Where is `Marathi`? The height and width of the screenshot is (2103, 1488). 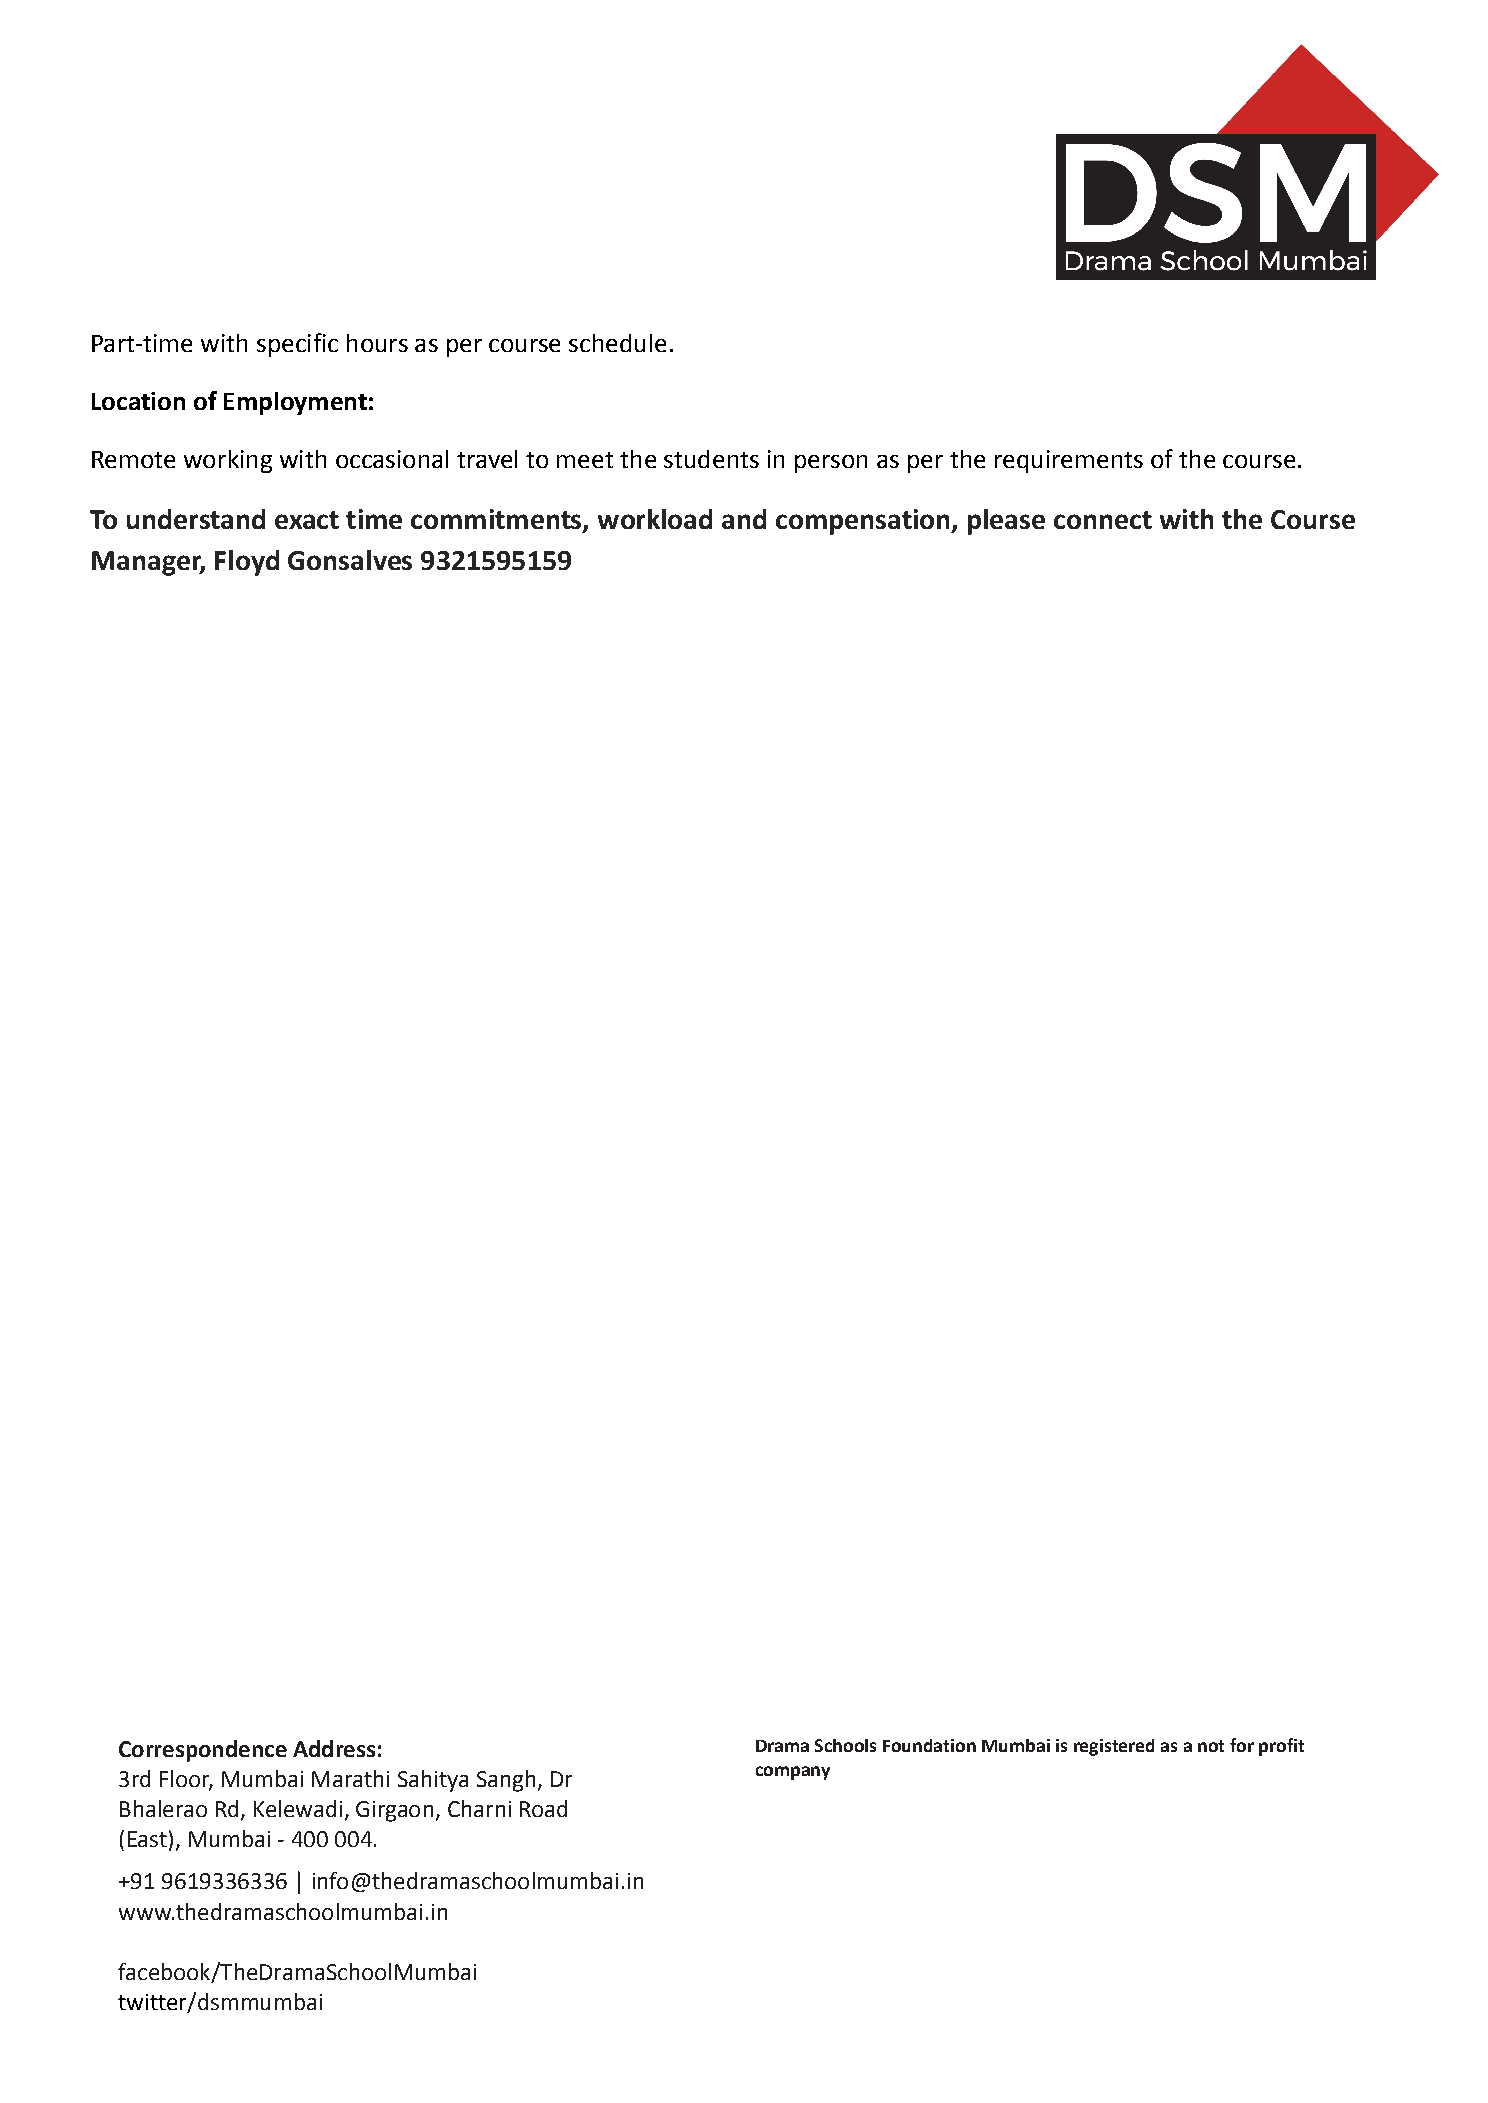 Marathi is located at coordinates (350, 1778).
